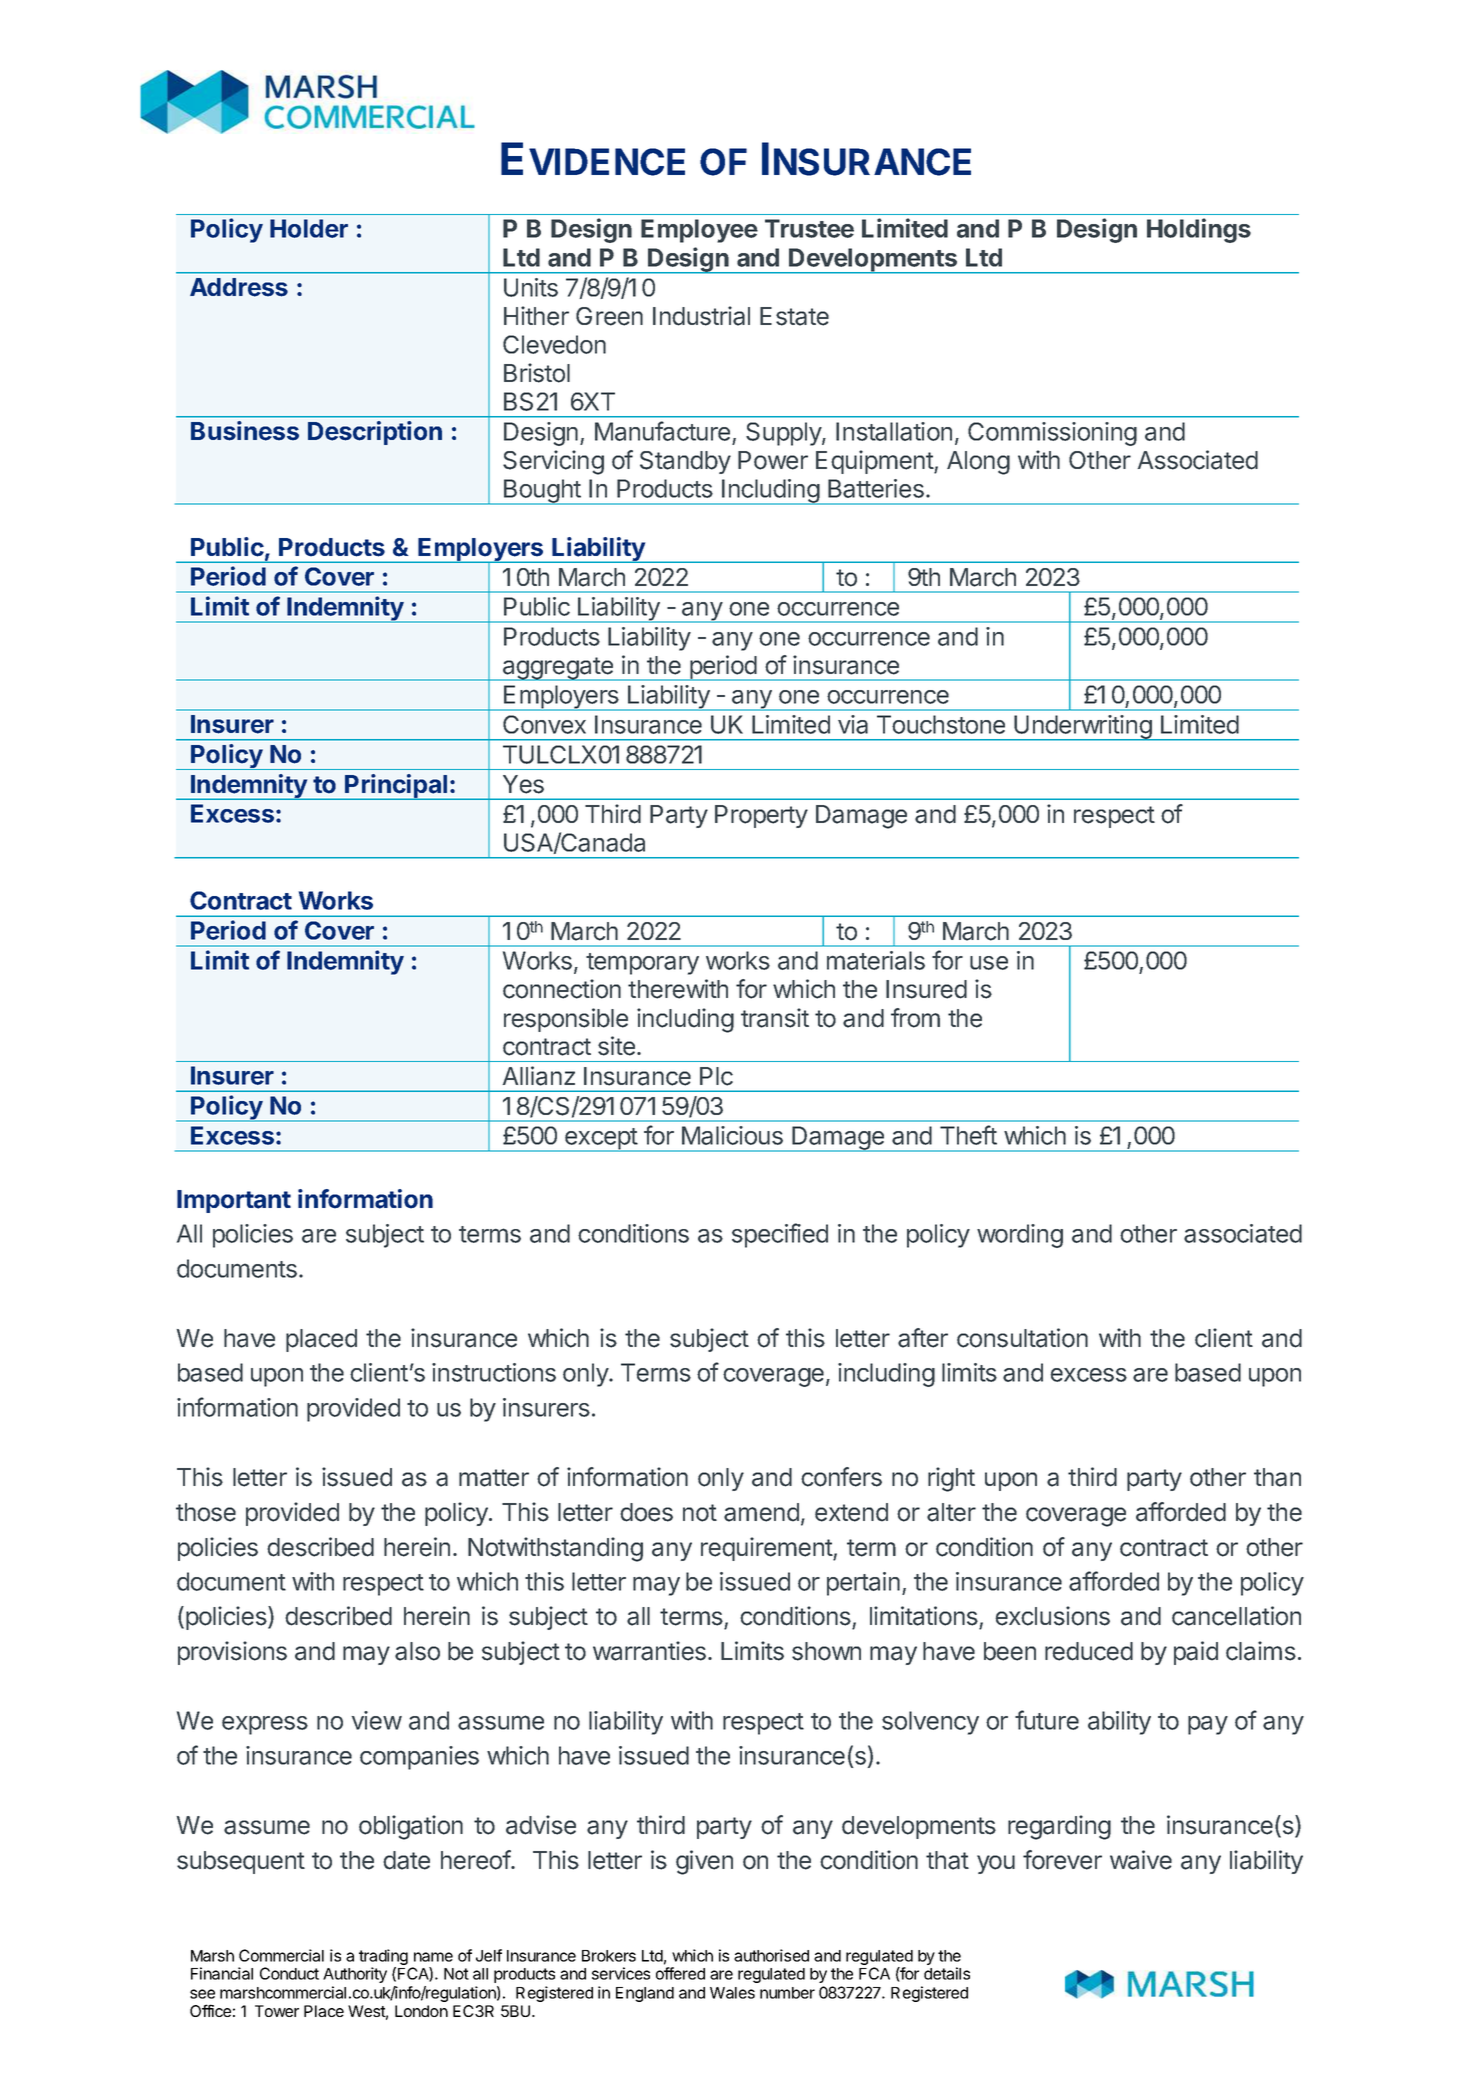 This screenshot has height=2092, width=1478. What do you see at coordinates (732, 1135) in the screenshot?
I see `Malicious` at bounding box center [732, 1135].
